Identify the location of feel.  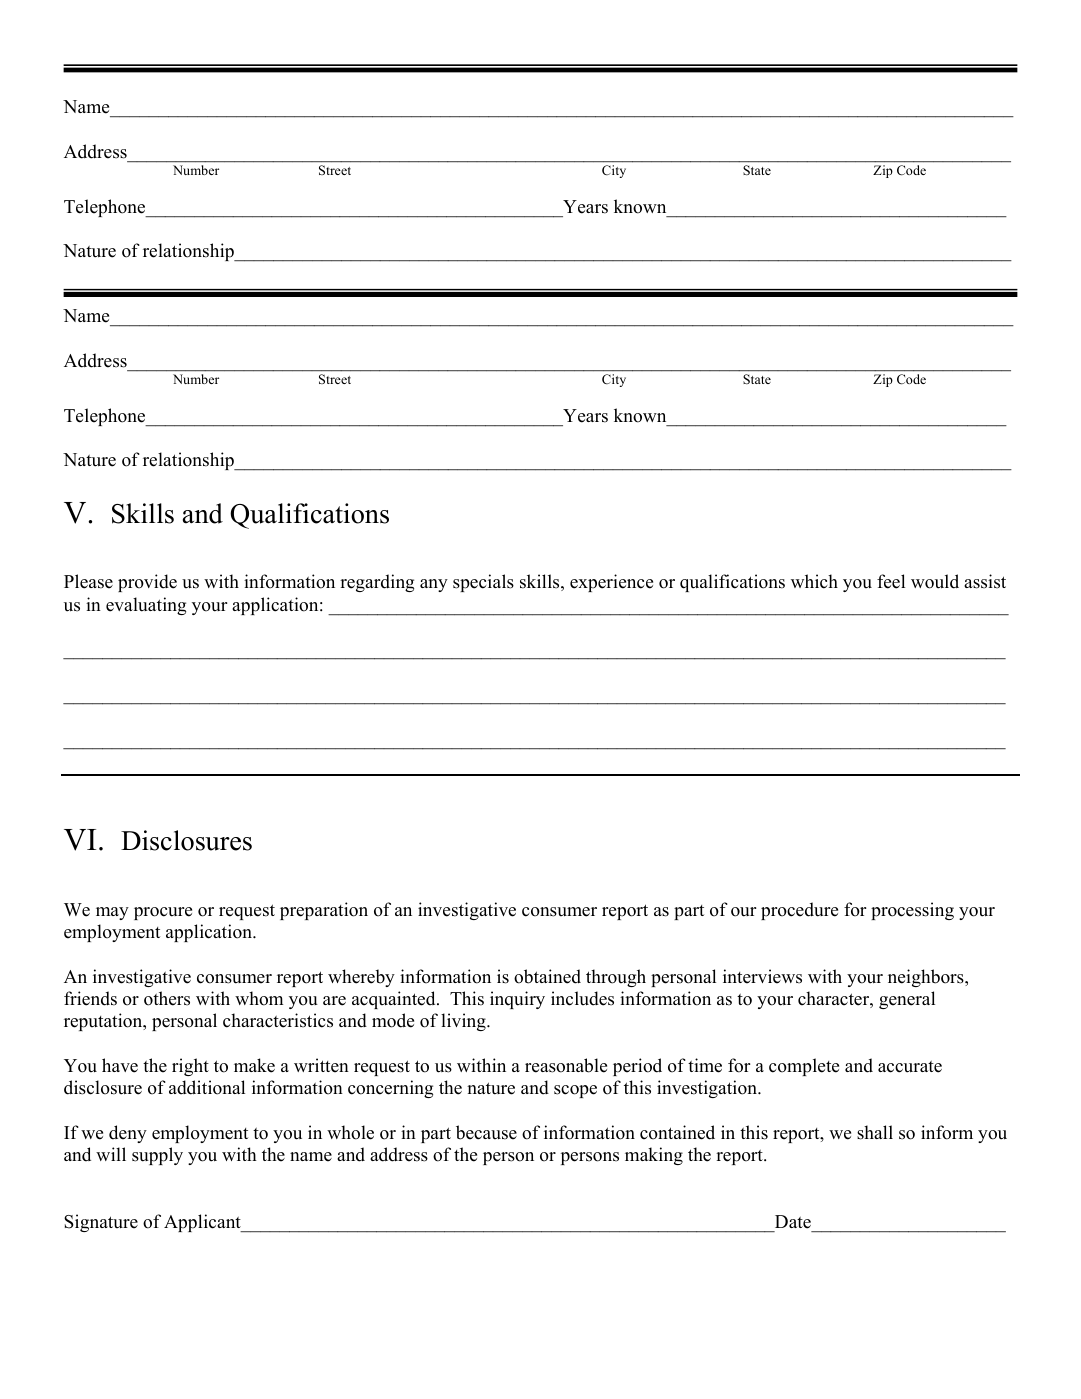
(891, 581).
